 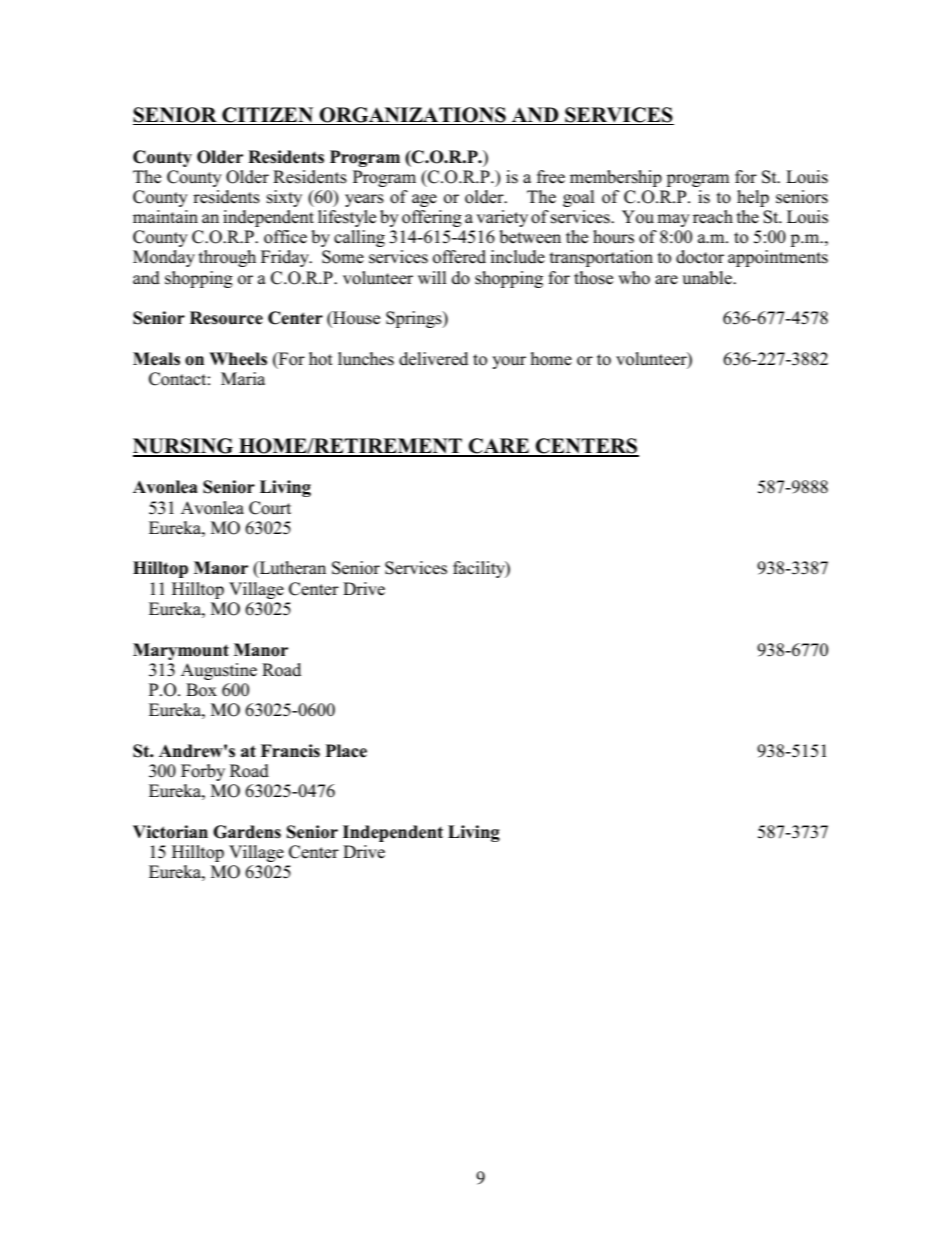 I want to click on Court, so click(x=270, y=508).
